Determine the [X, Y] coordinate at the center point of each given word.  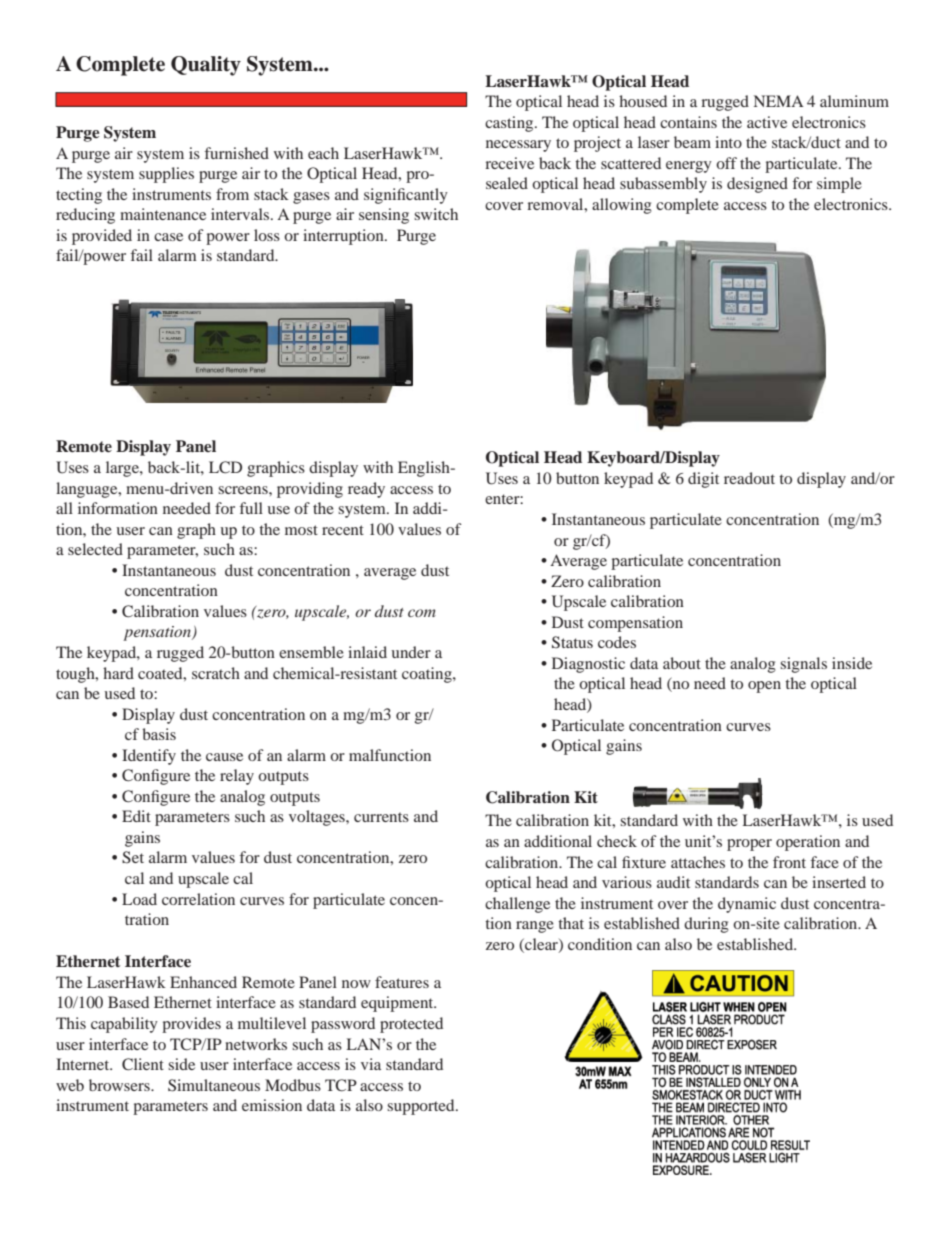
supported [422, 1107]
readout [749, 478]
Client [143, 1064]
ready [366, 490]
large [123, 469]
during [706, 925]
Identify [149, 757]
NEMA [779, 101]
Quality [206, 66]
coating [428, 675]
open [764, 687]
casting [510, 124]
